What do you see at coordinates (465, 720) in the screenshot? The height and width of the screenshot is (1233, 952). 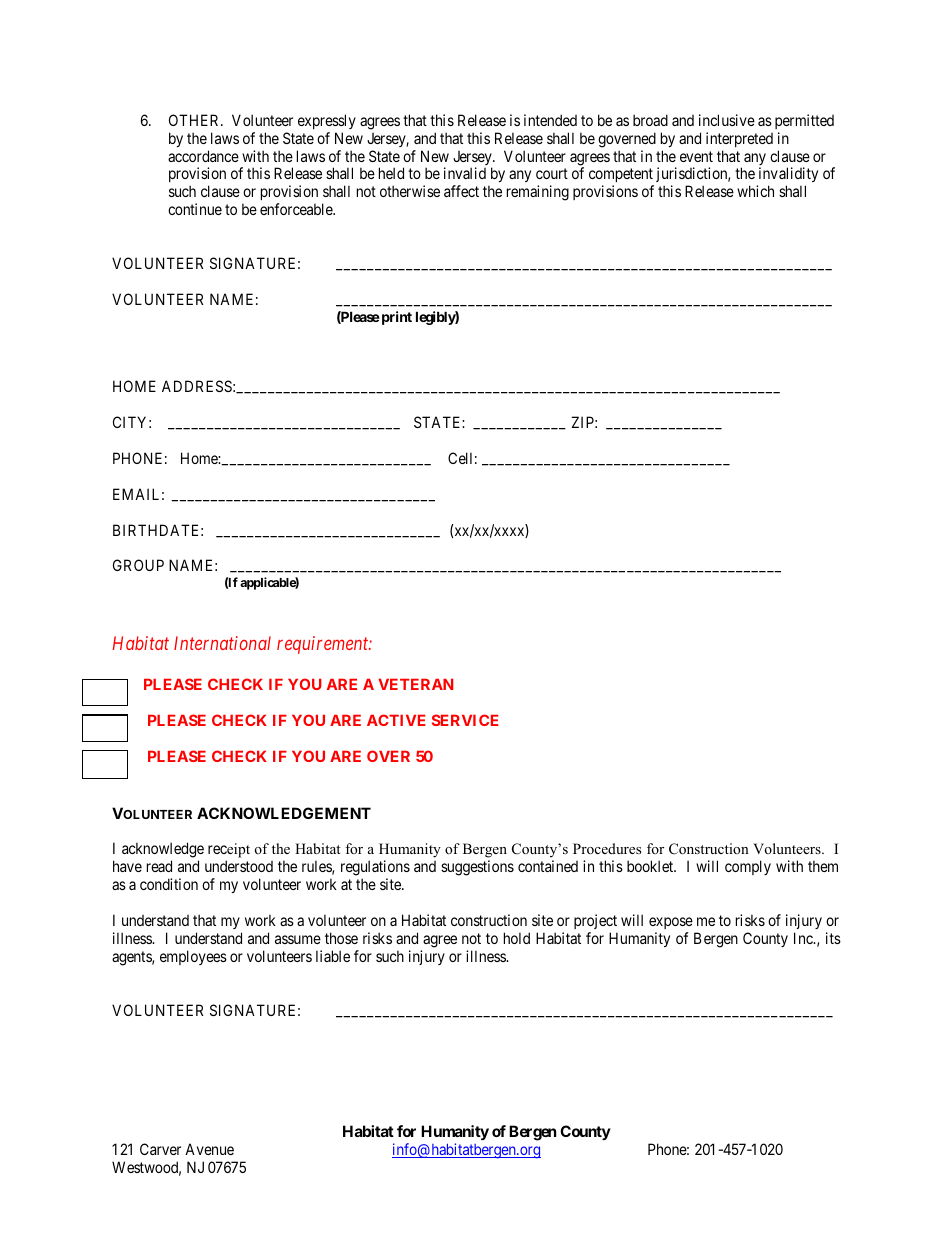 I see `SERVICE` at bounding box center [465, 720].
